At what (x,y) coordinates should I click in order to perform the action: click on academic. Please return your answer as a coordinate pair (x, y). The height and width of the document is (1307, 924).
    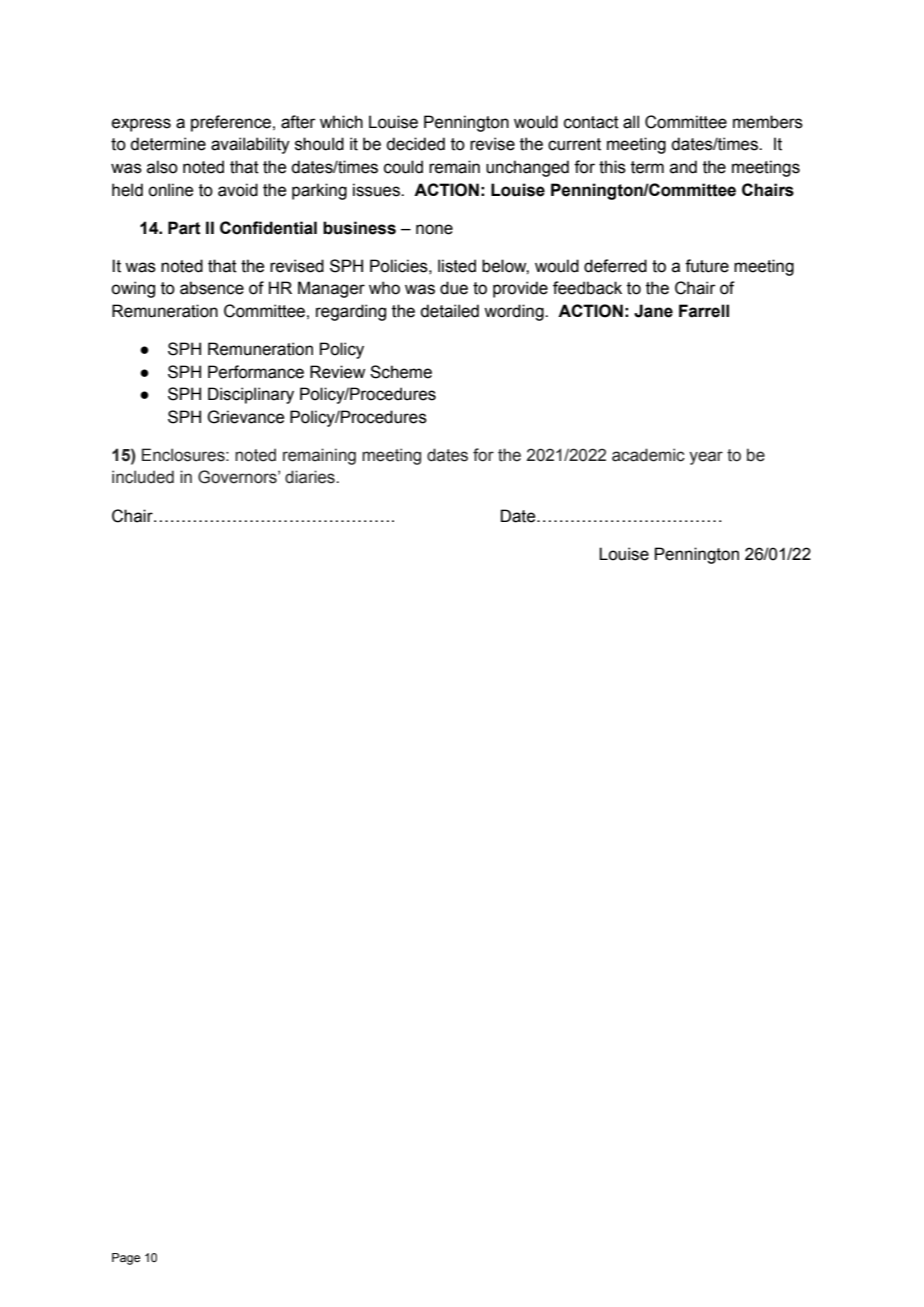
    Looking at the image, I should click on (648, 455).
